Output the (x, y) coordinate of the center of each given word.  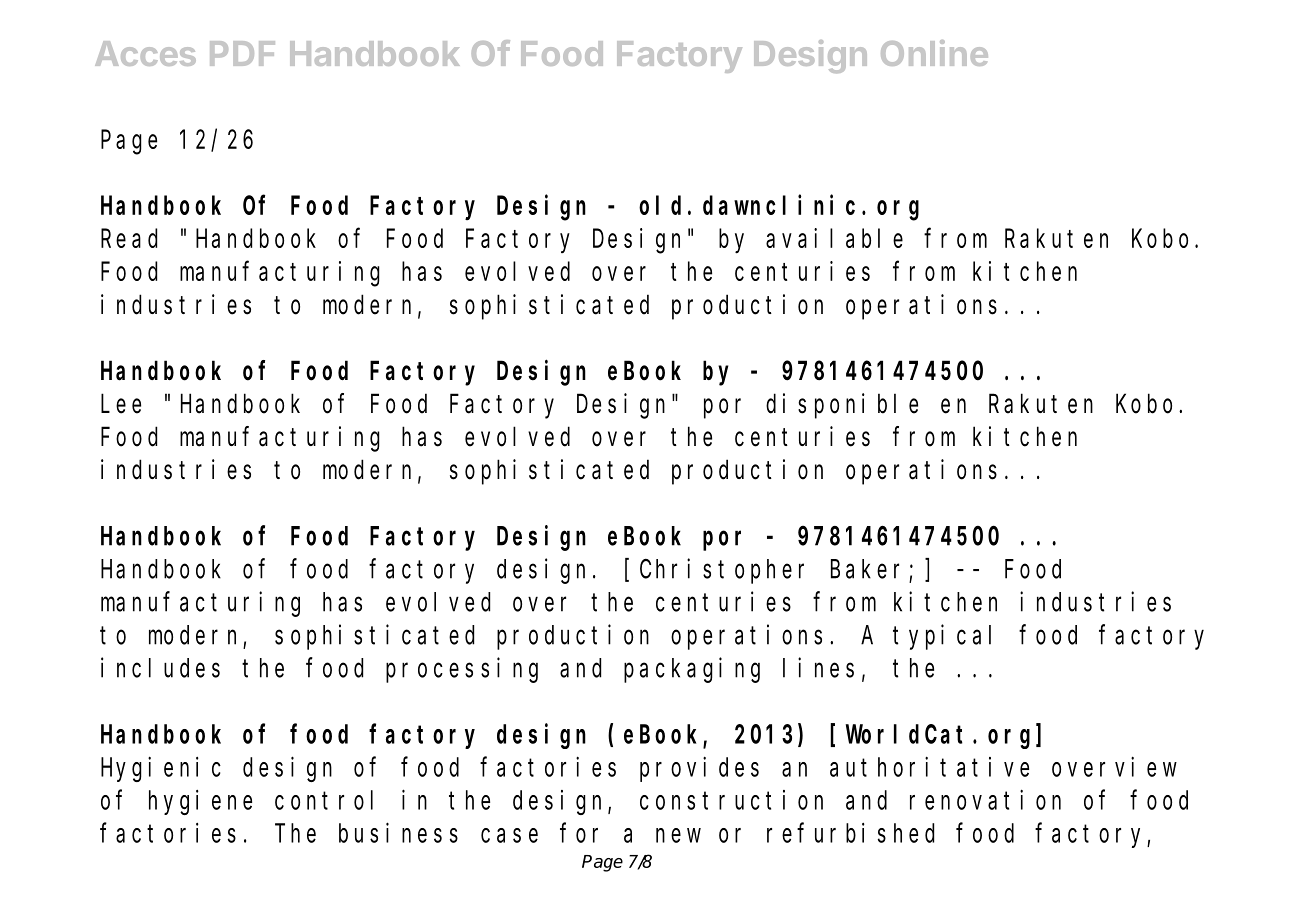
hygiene (200, 802)
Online (934, 53)
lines (818, 667)
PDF (242, 53)
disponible (842, 406)
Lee (121, 405)
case (509, 835)
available (834, 238)
